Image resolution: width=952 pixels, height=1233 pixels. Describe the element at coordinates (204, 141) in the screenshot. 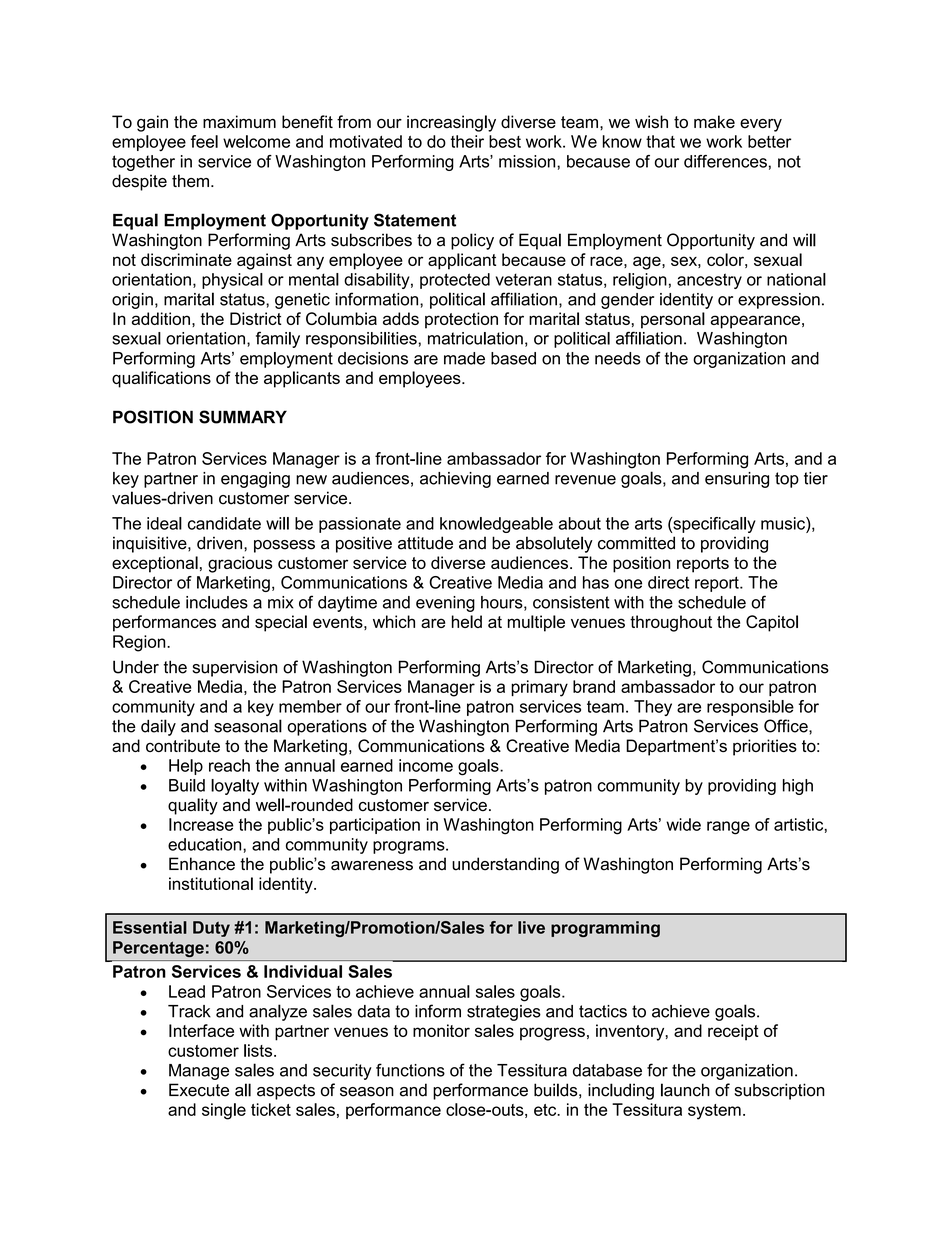

I see `feel` at that location.
